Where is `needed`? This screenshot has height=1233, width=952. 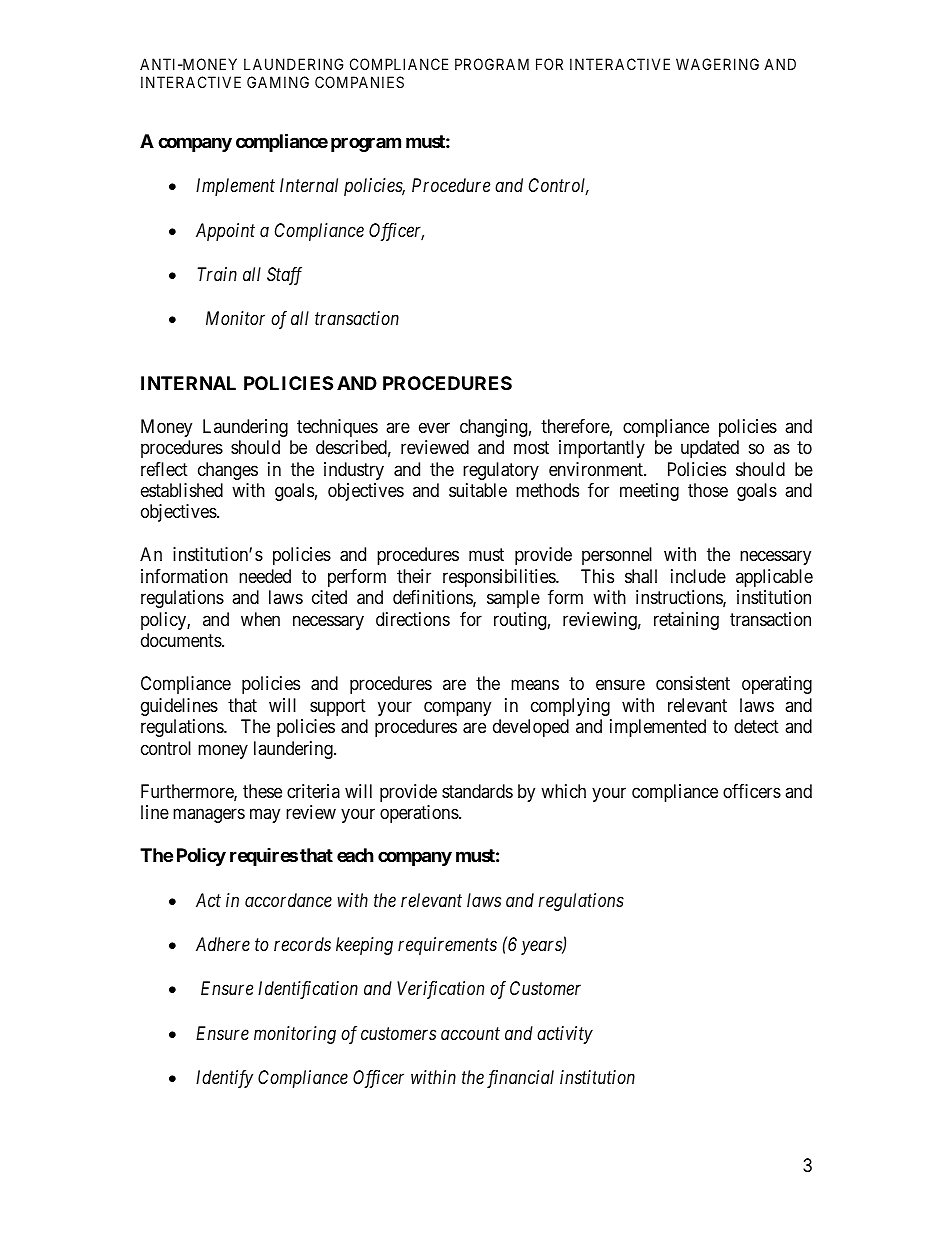 needed is located at coordinates (265, 576).
